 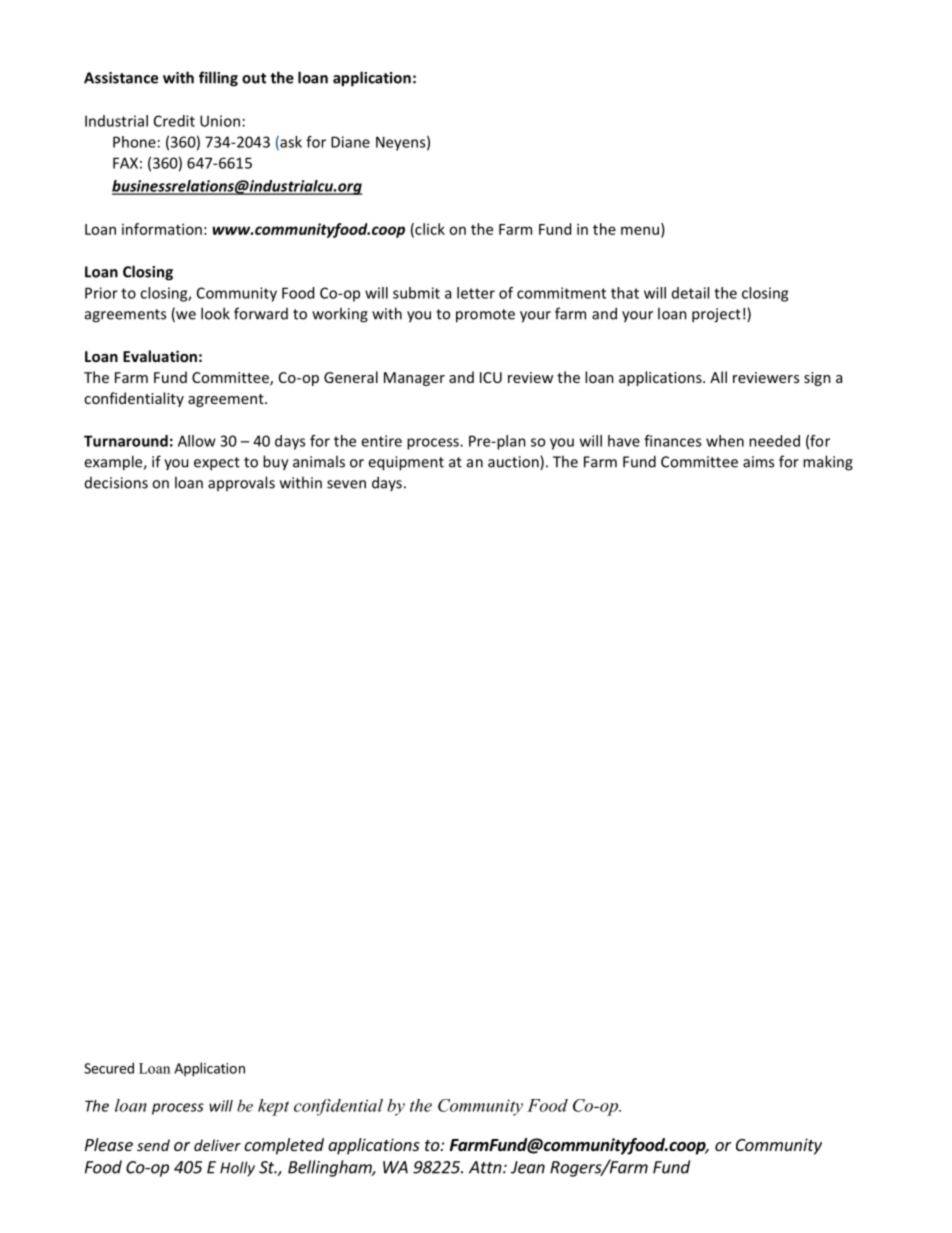 I want to click on seven, so click(x=346, y=484).
